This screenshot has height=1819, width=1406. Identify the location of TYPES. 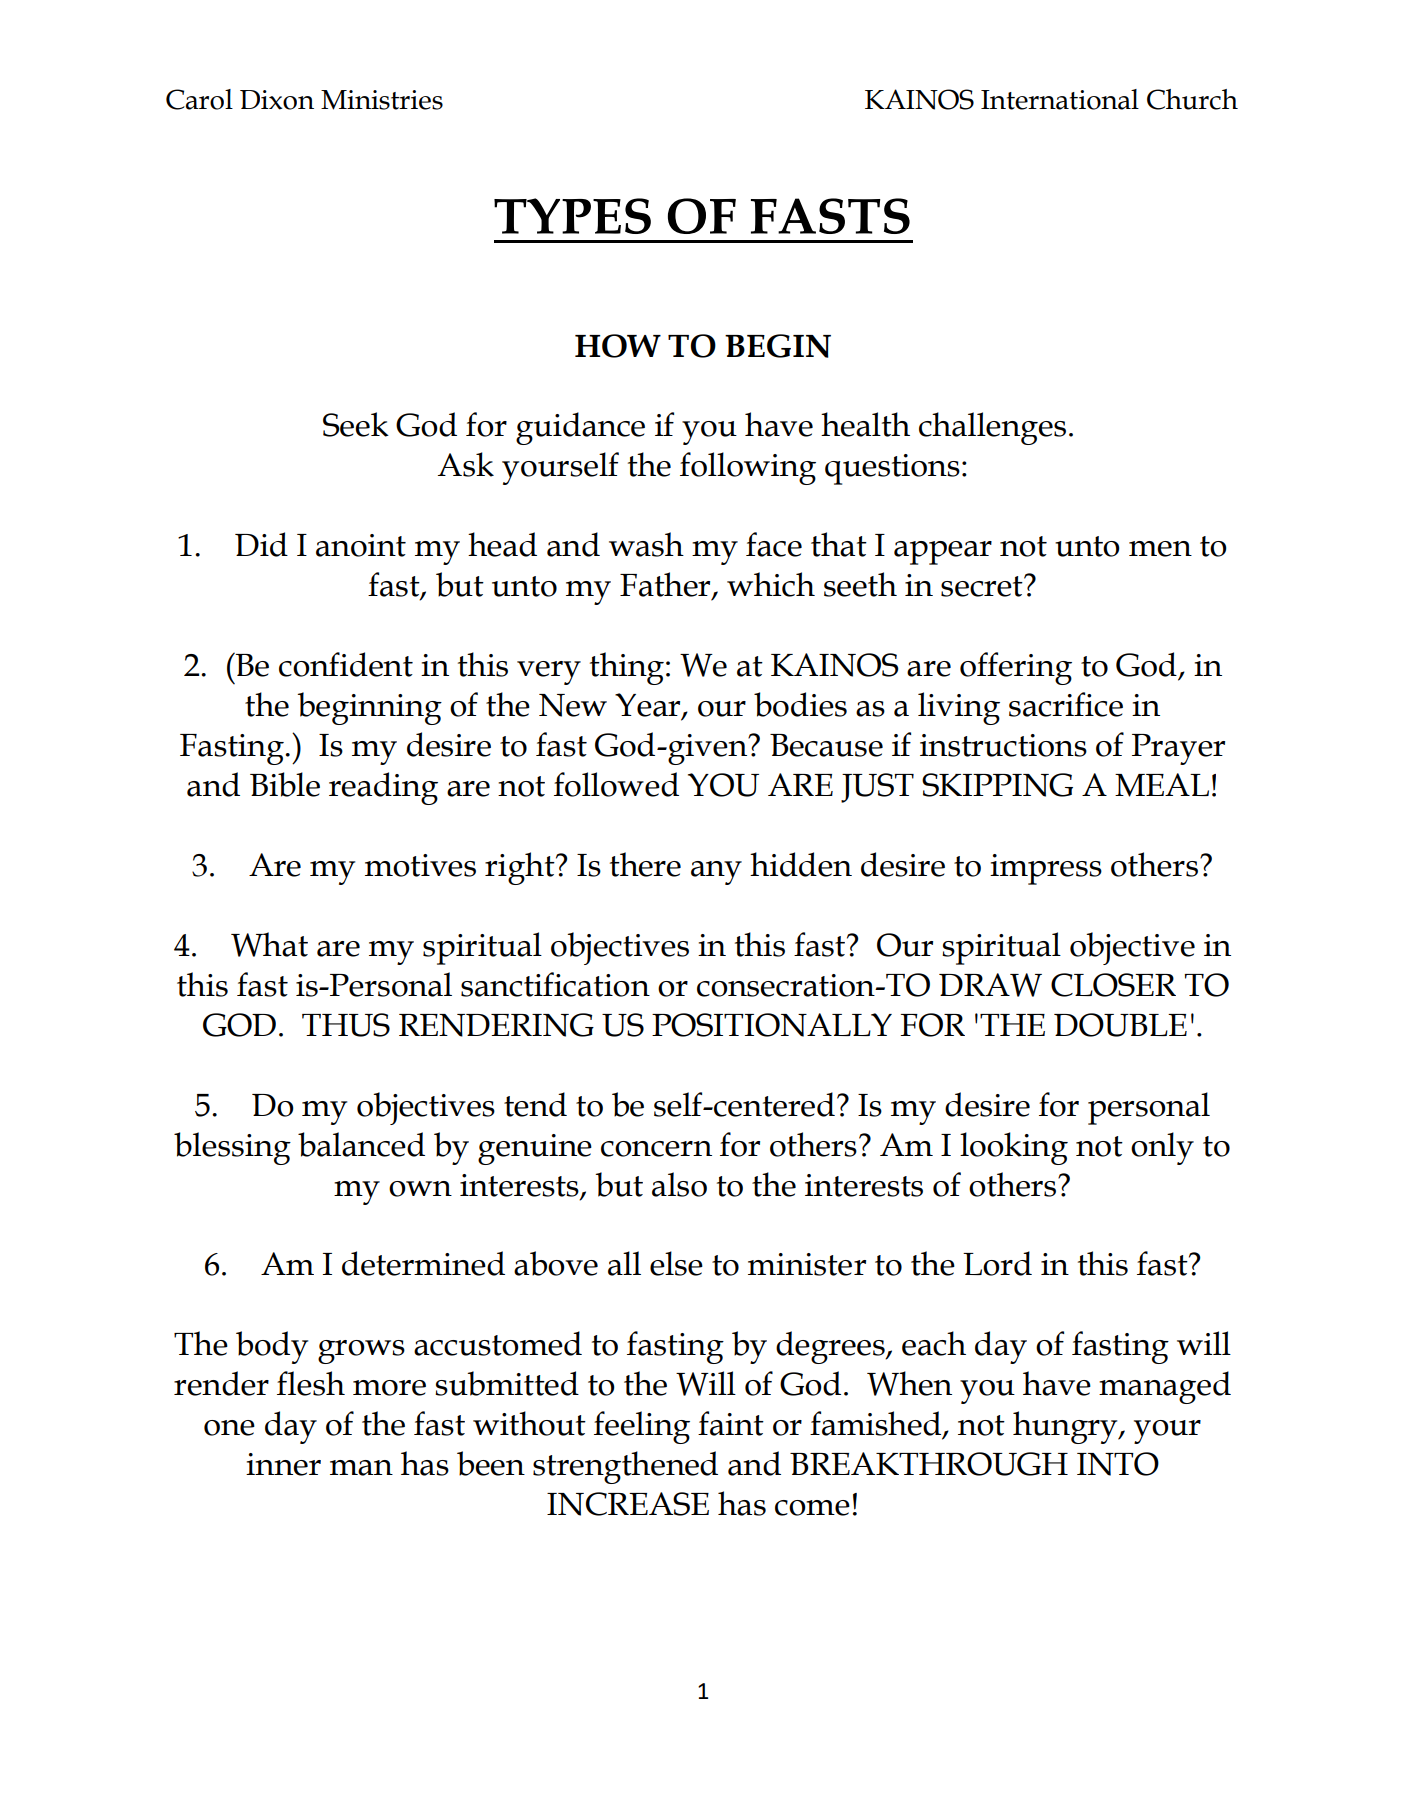
(572, 216).
